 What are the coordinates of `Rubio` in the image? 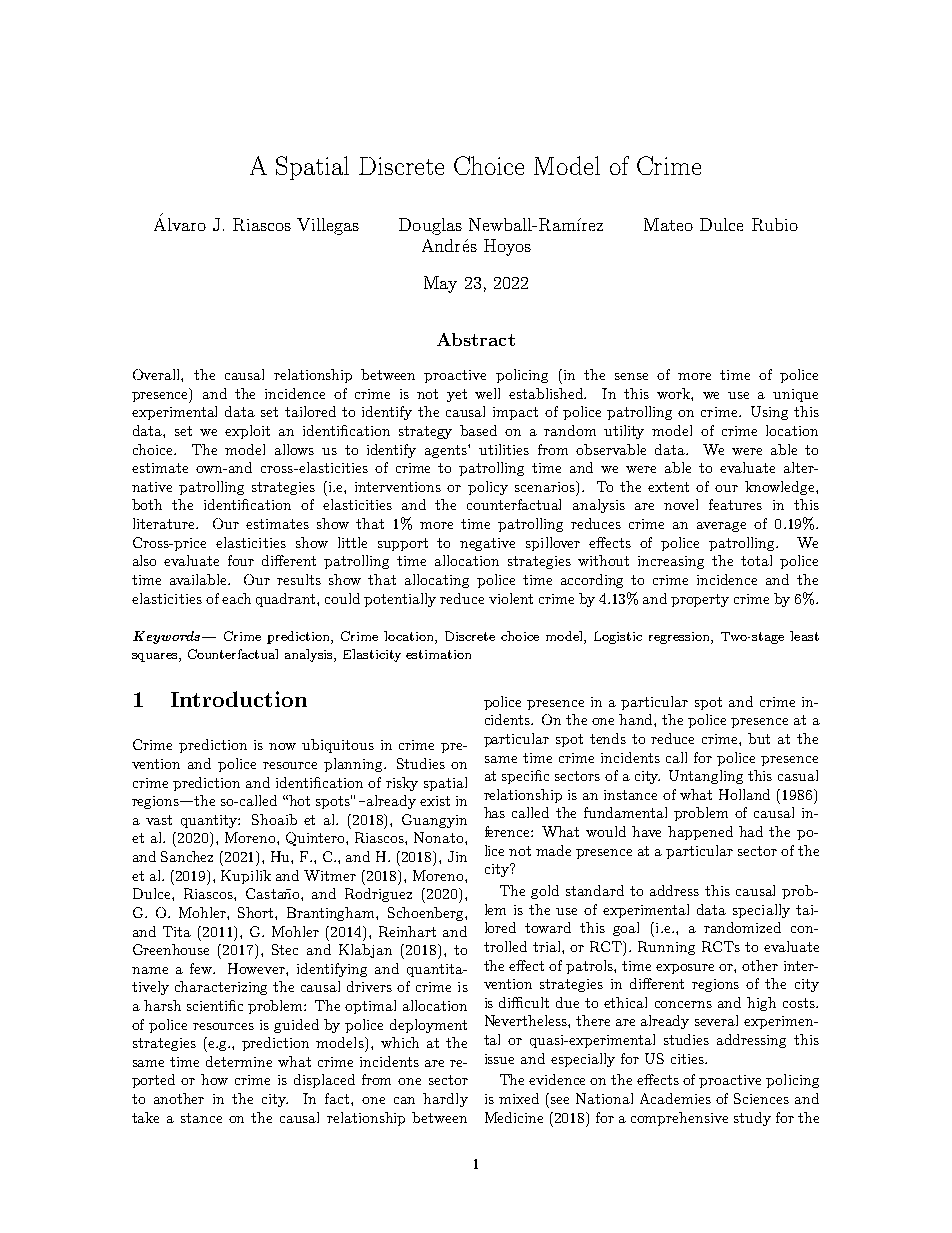 It's located at (775, 224).
